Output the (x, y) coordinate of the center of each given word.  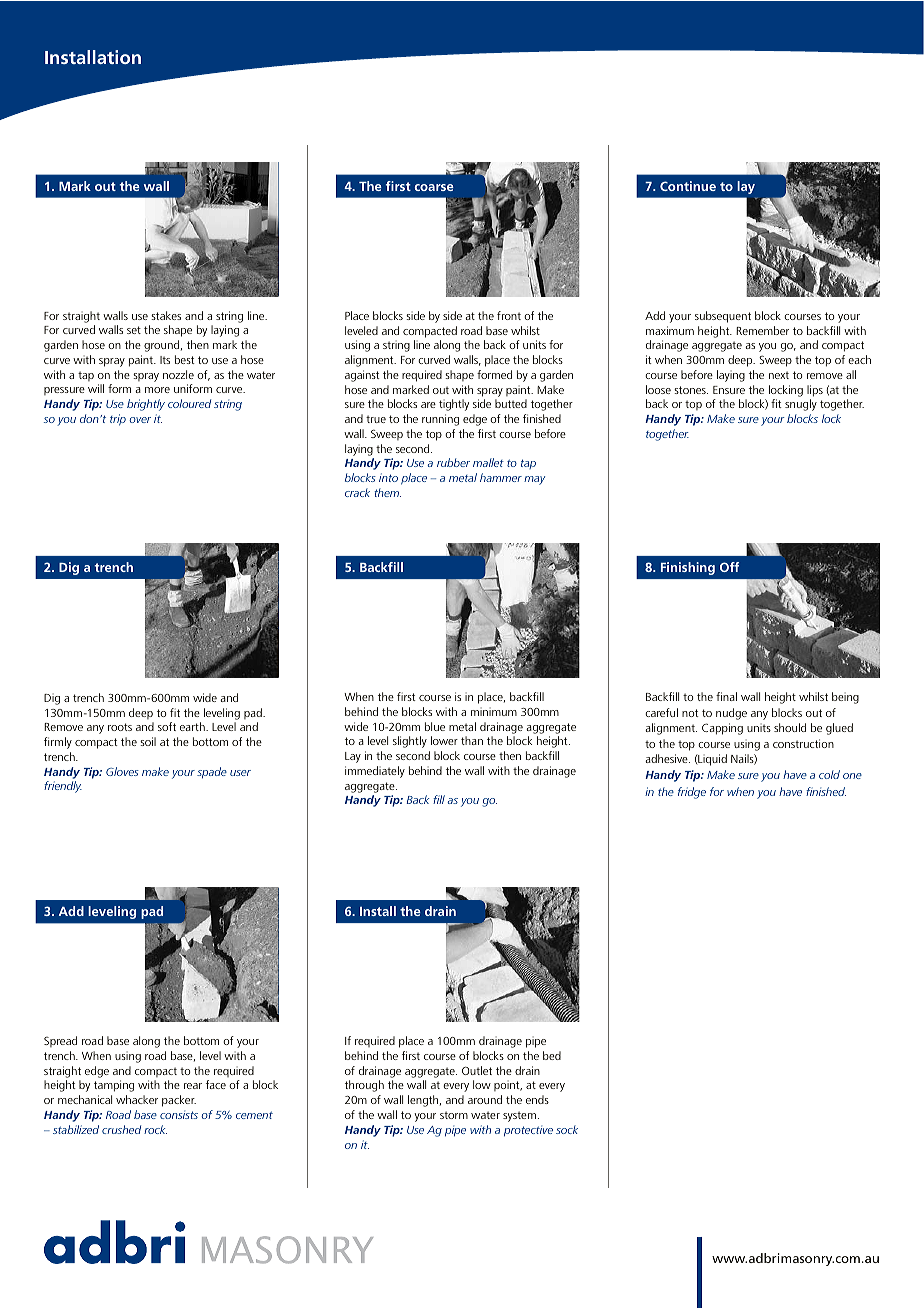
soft (167, 726)
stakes (166, 315)
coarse (434, 187)
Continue (688, 186)
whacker (137, 1099)
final (726, 696)
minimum (494, 711)
